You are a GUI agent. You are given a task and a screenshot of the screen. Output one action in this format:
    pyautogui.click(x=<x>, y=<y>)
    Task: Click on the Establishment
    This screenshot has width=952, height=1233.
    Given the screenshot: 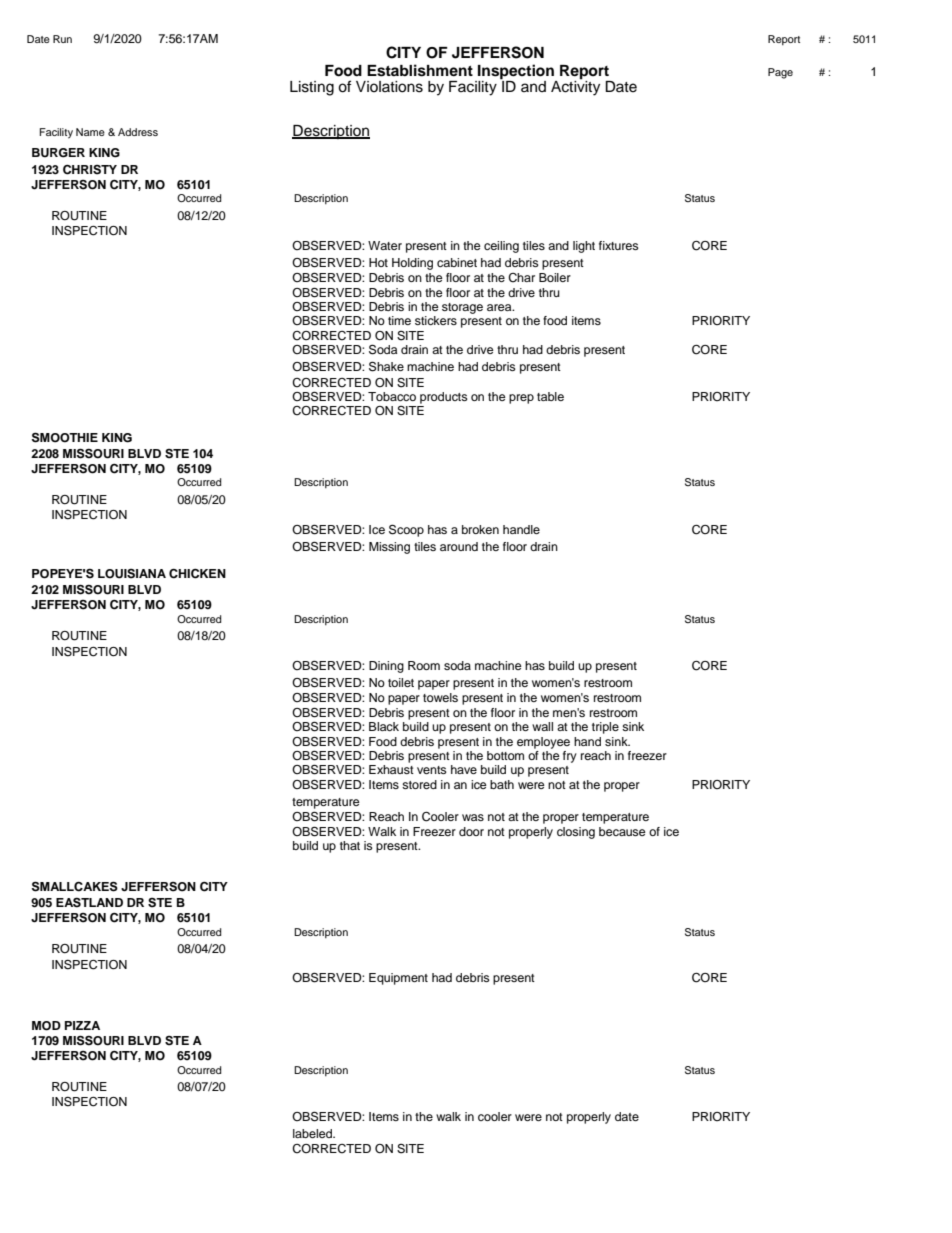 What is the action you would take?
    pyautogui.click(x=420, y=70)
